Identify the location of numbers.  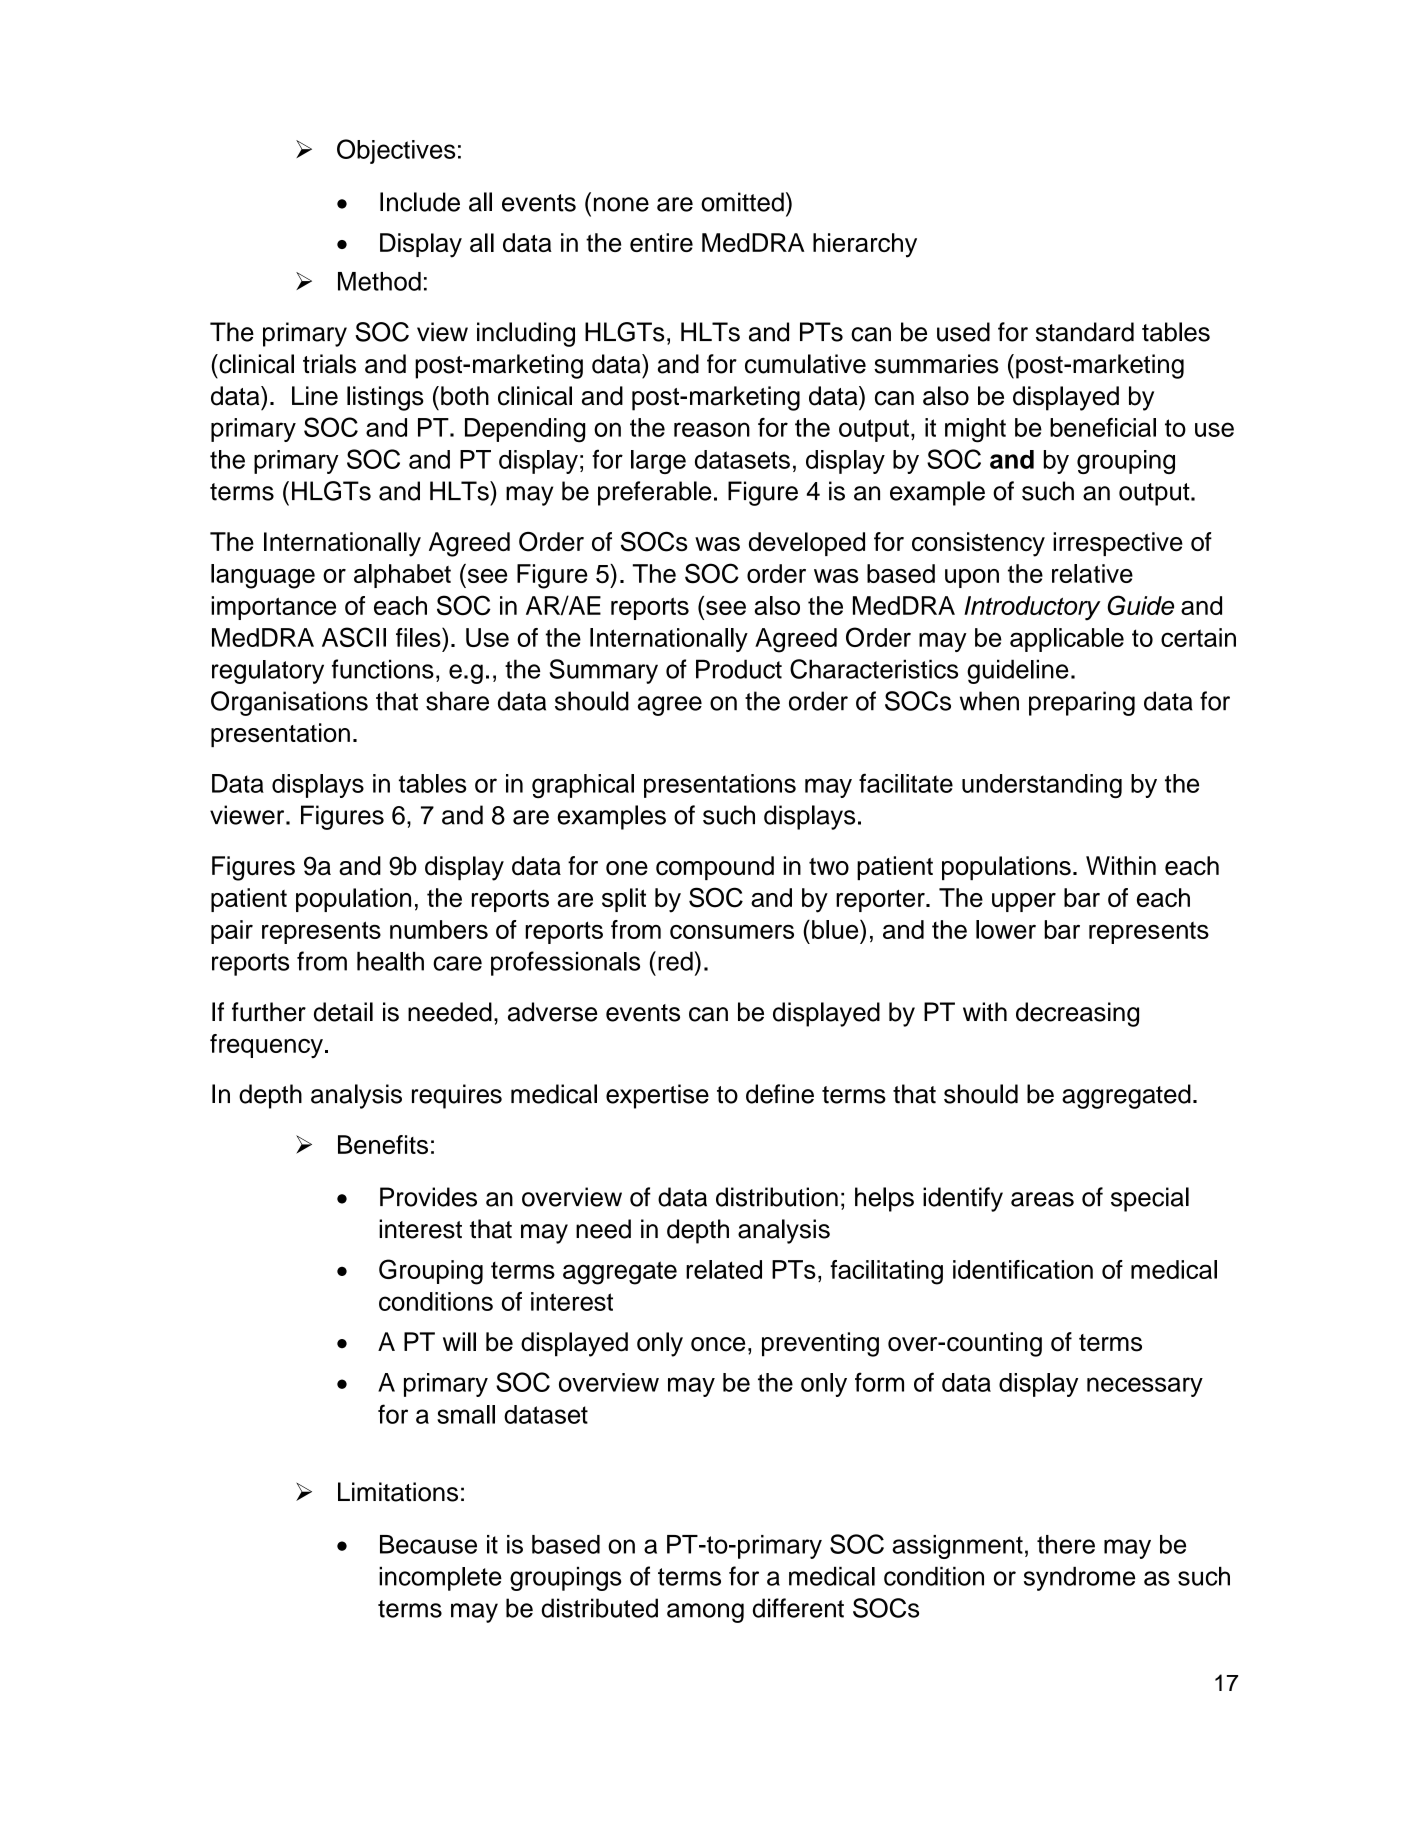
(439, 929).
